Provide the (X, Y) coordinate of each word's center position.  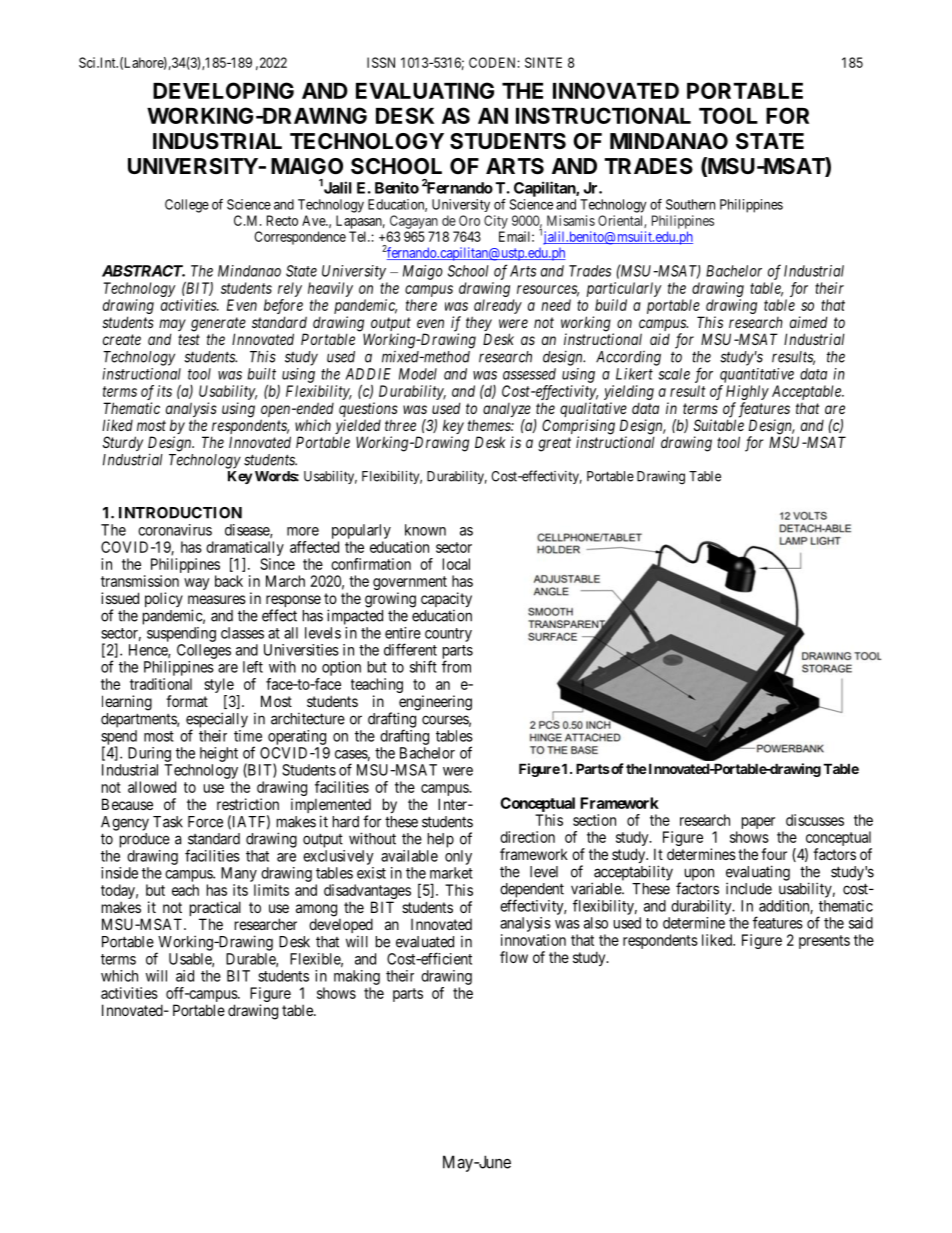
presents (824, 942)
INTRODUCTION (180, 513)
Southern (690, 204)
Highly (747, 392)
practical (215, 910)
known (425, 530)
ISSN (381, 62)
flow (514, 957)
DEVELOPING (223, 90)
